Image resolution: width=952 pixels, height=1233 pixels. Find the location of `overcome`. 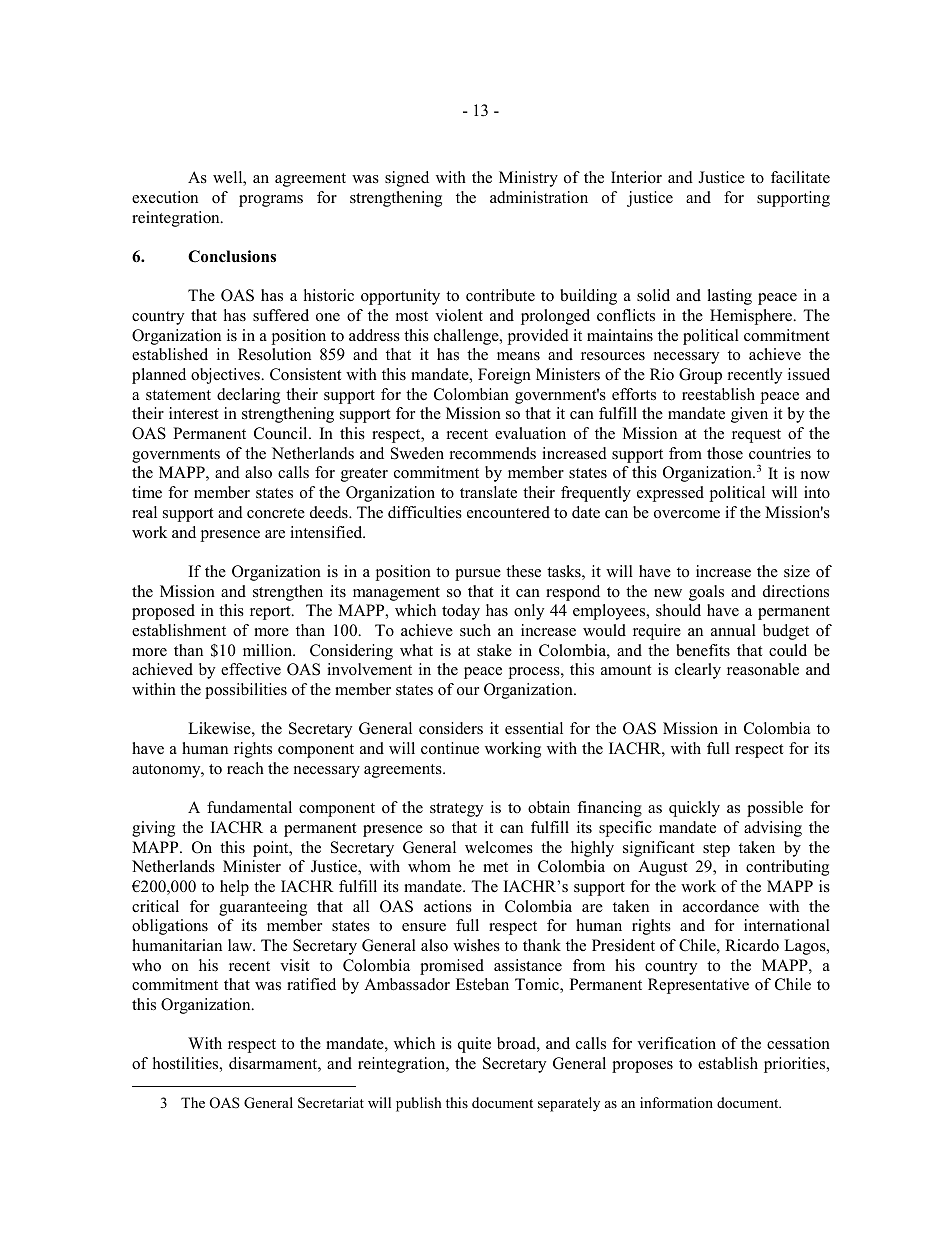

overcome is located at coordinates (687, 514).
